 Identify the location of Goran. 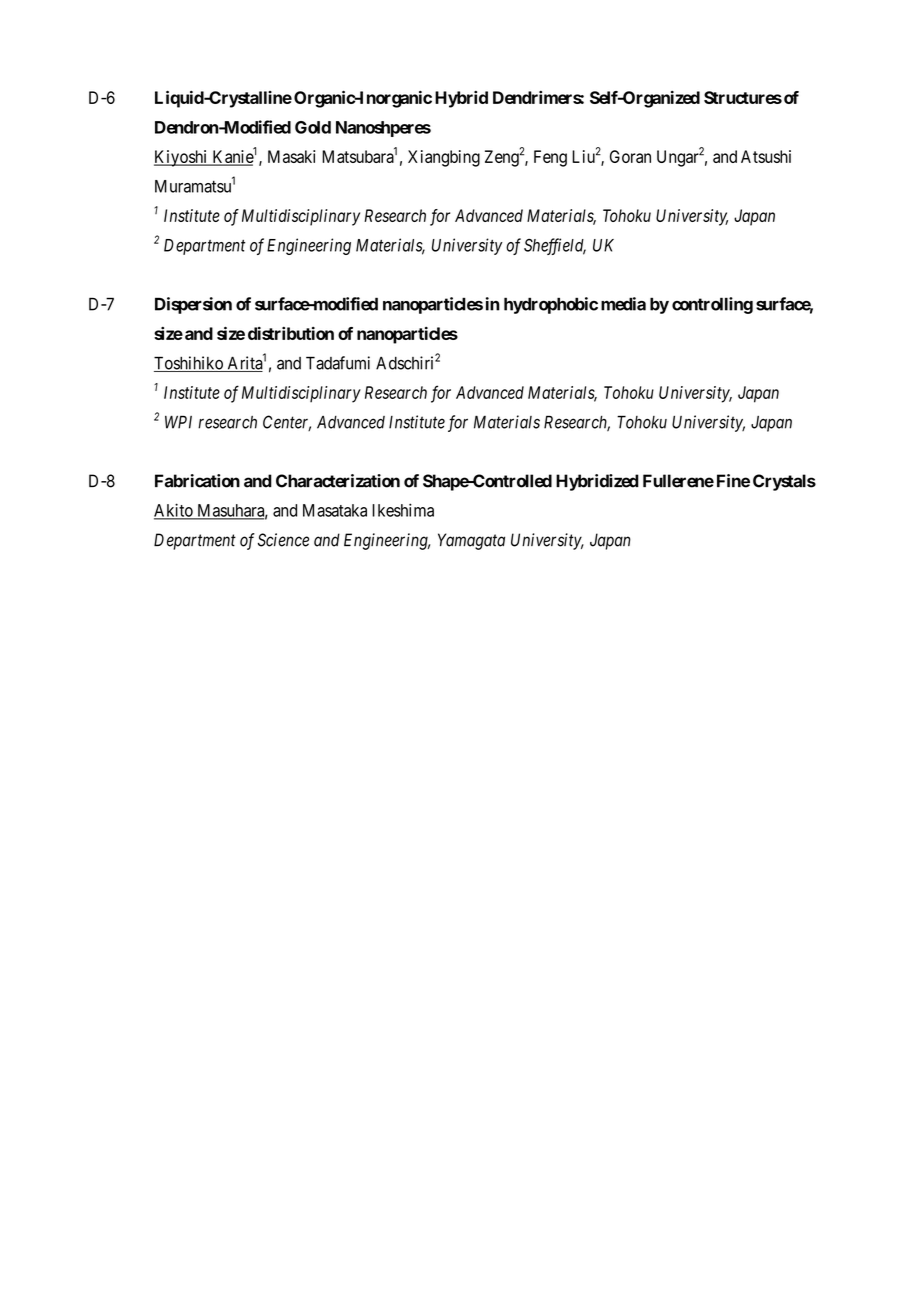
(630, 156).
